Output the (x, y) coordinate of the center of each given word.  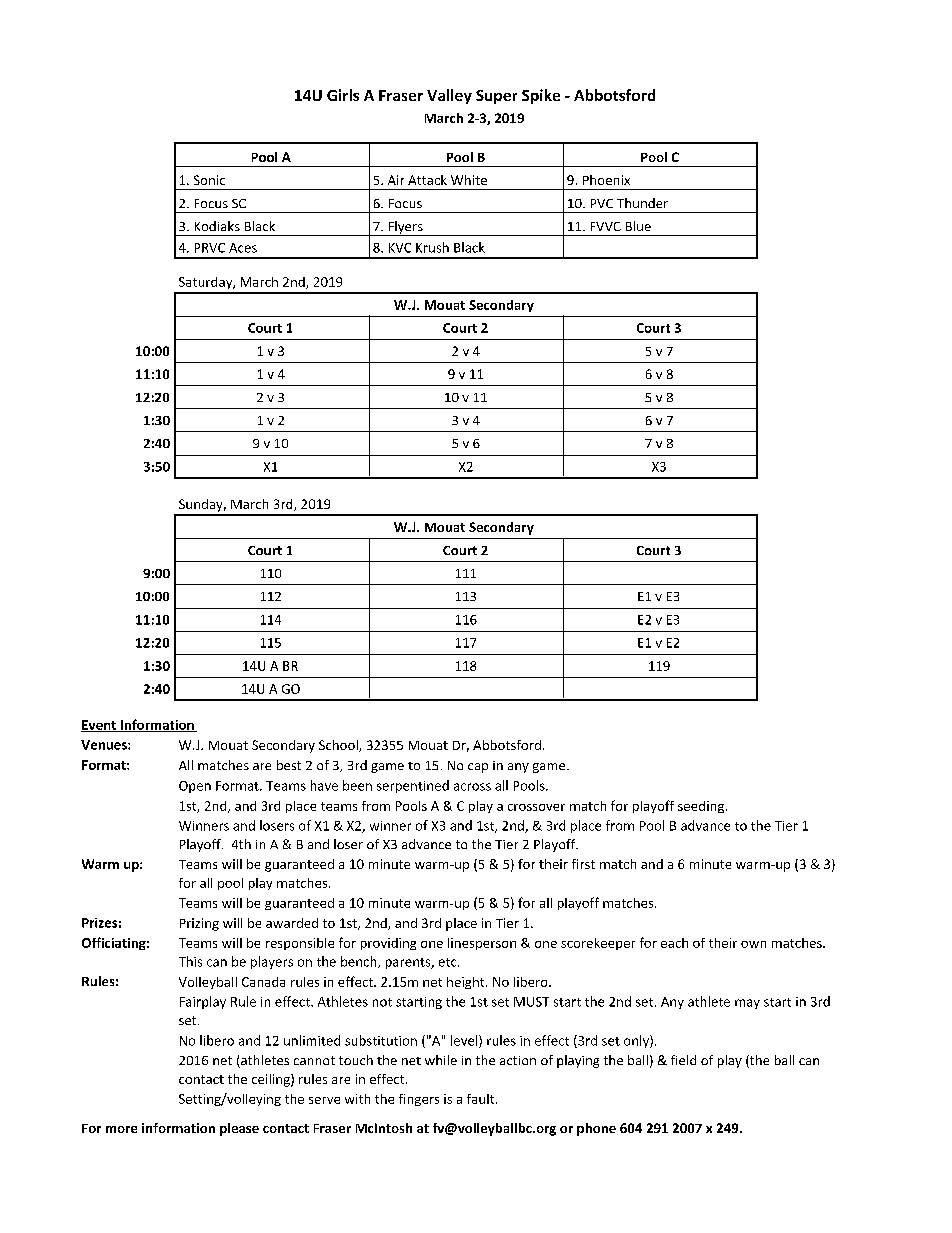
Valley (449, 96)
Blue (638, 226)
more (121, 1129)
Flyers (405, 228)
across (472, 787)
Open (195, 787)
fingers (419, 1100)
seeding (702, 807)
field (683, 1060)
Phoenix (606, 180)
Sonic (209, 180)
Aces (243, 248)
